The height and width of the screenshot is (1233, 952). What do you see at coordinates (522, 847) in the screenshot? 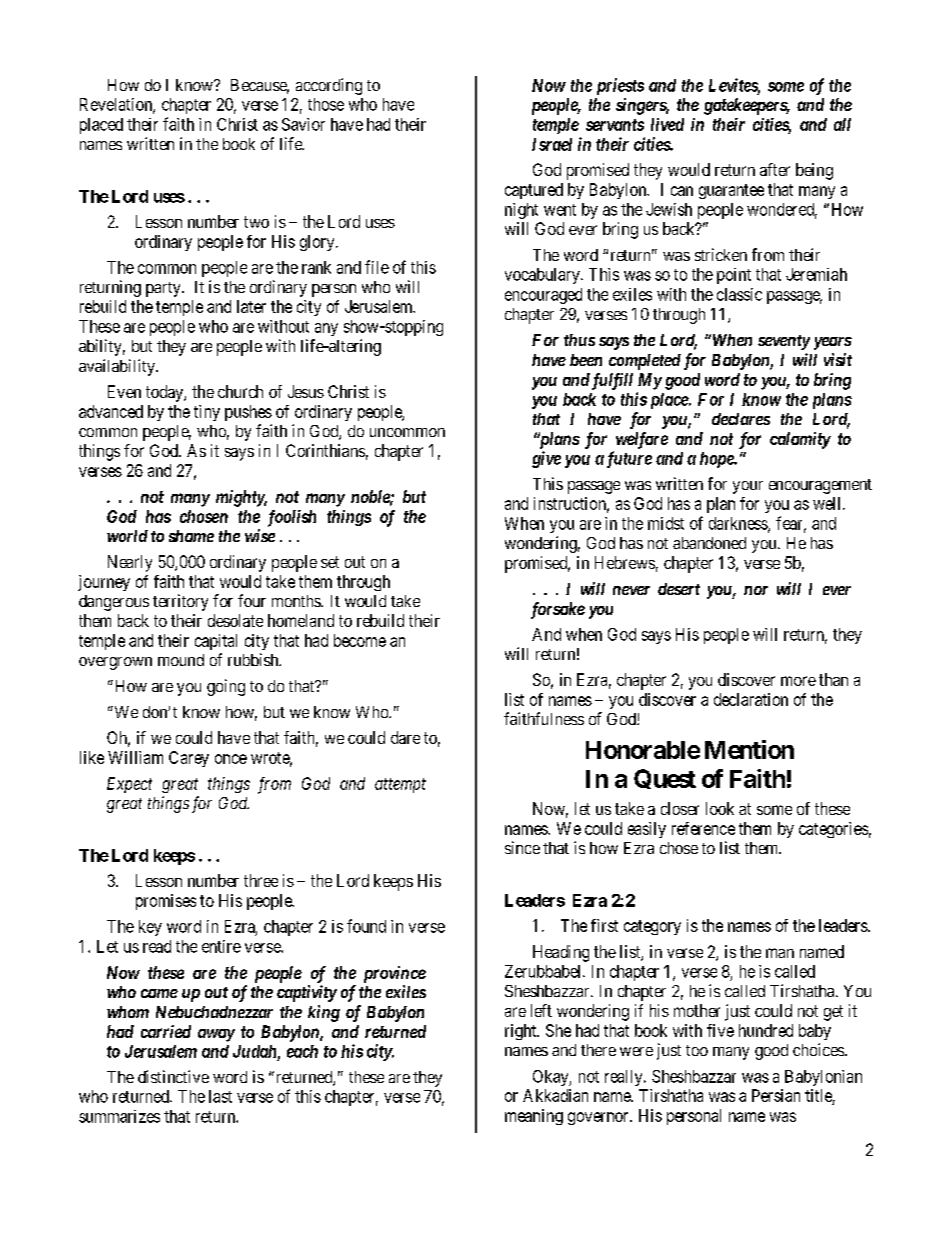
I see `since` at bounding box center [522, 847].
